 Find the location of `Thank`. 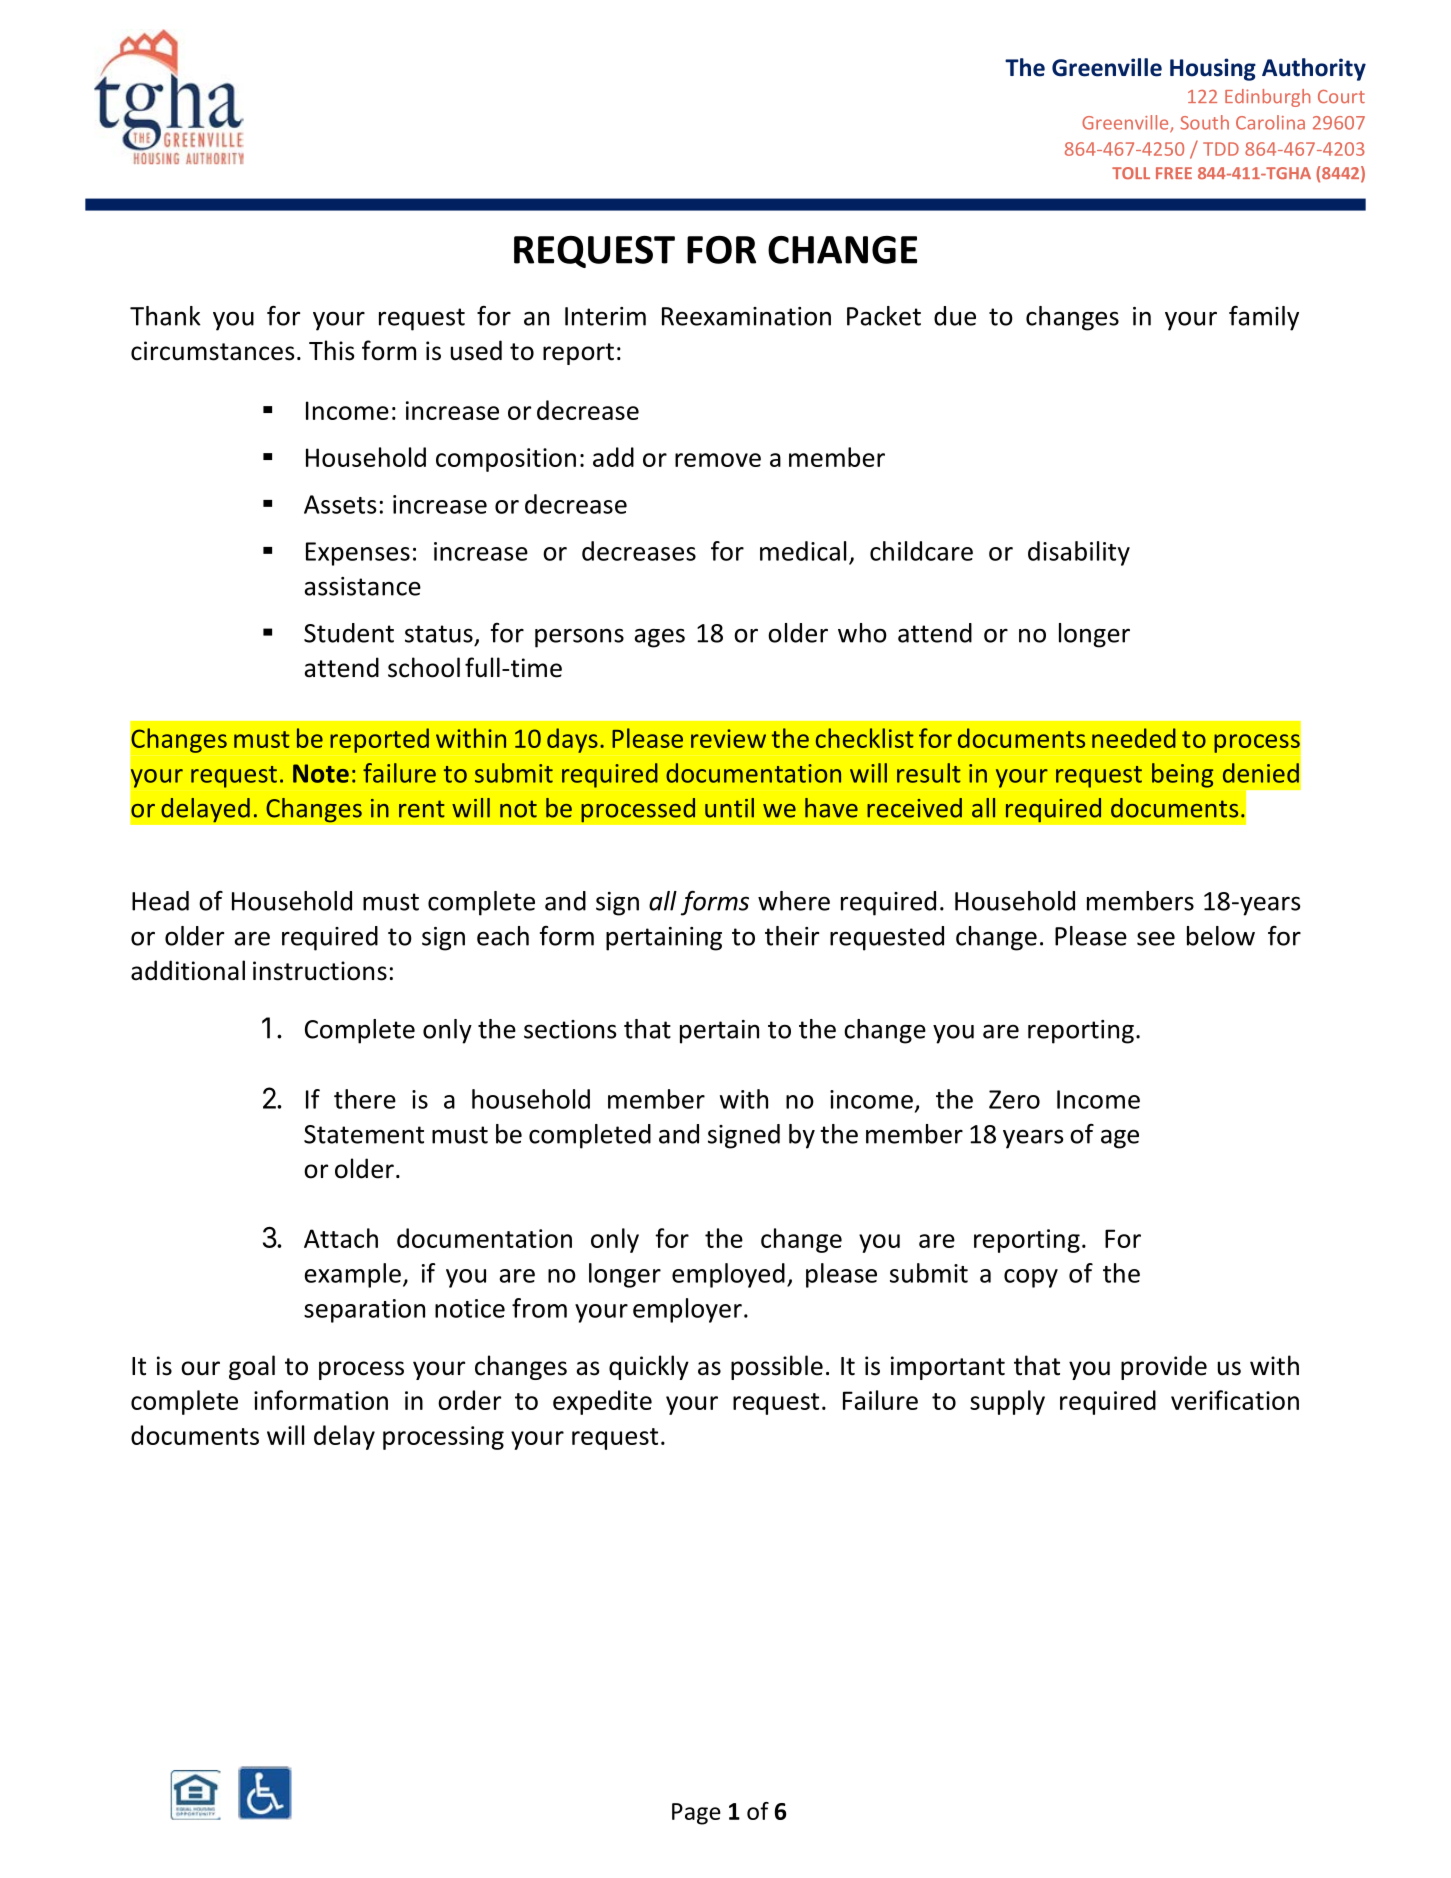

Thank is located at coordinates (165, 316).
